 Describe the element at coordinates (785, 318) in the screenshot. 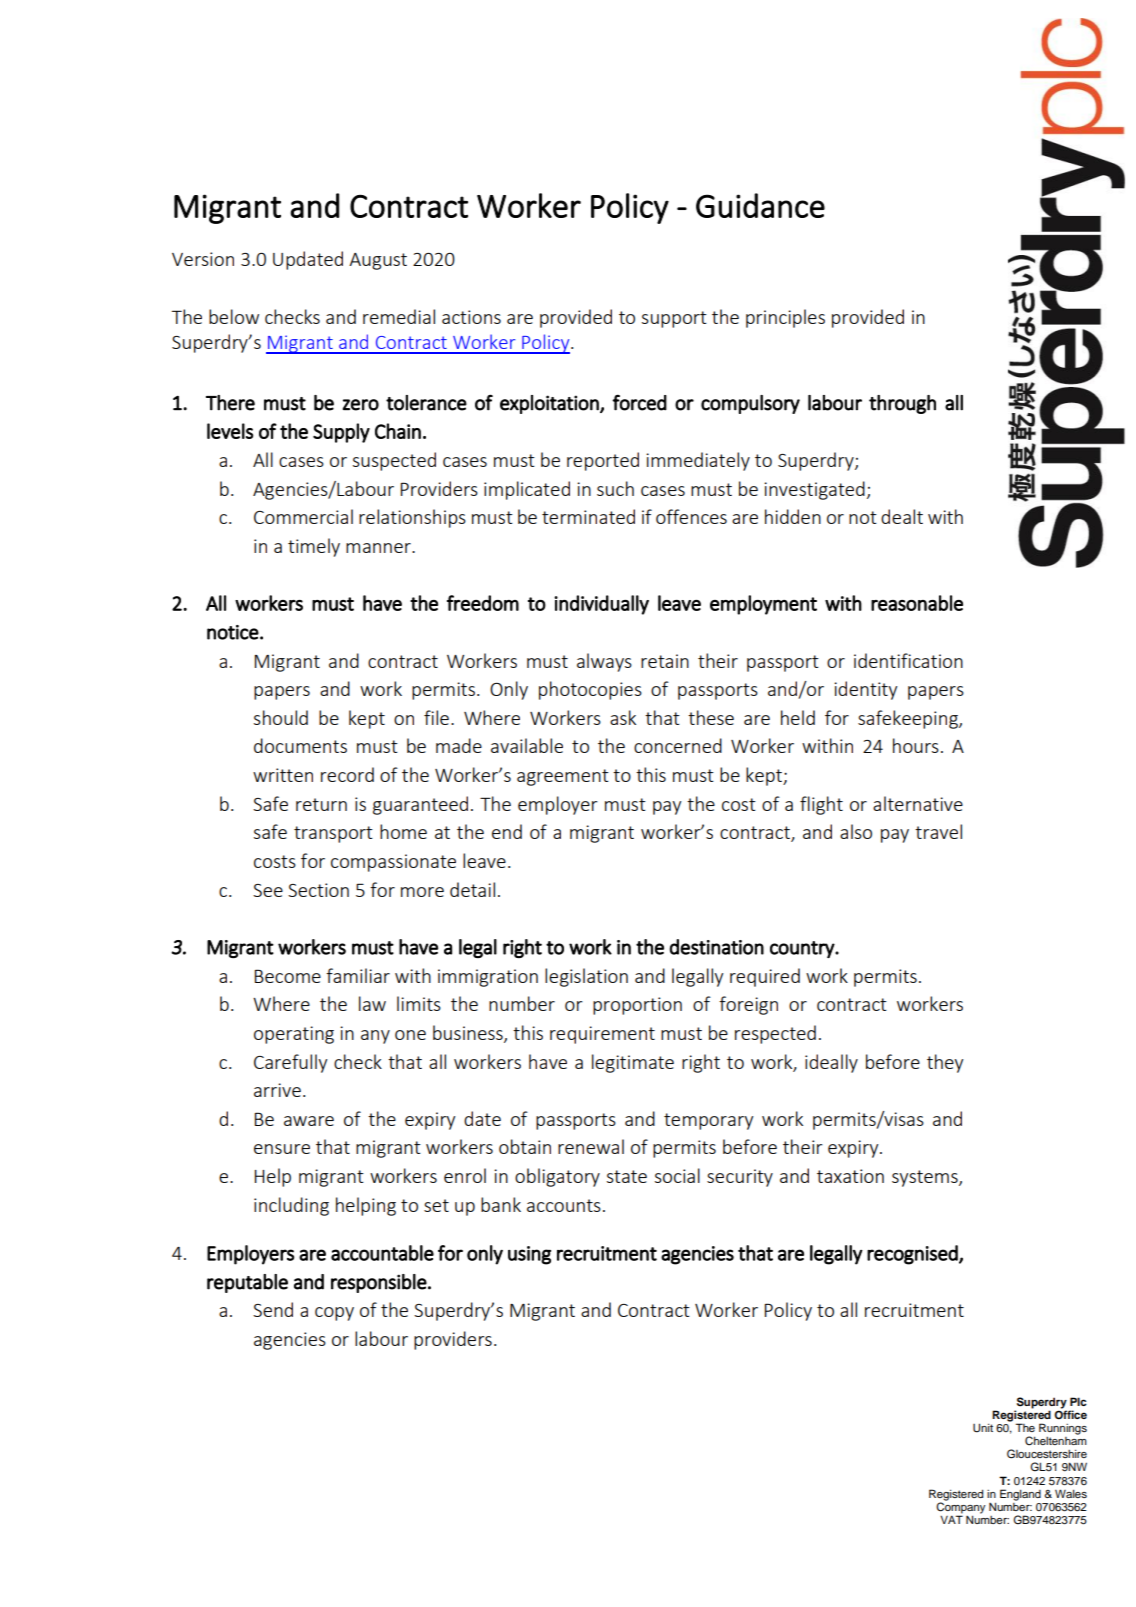

I see `principles` at that location.
